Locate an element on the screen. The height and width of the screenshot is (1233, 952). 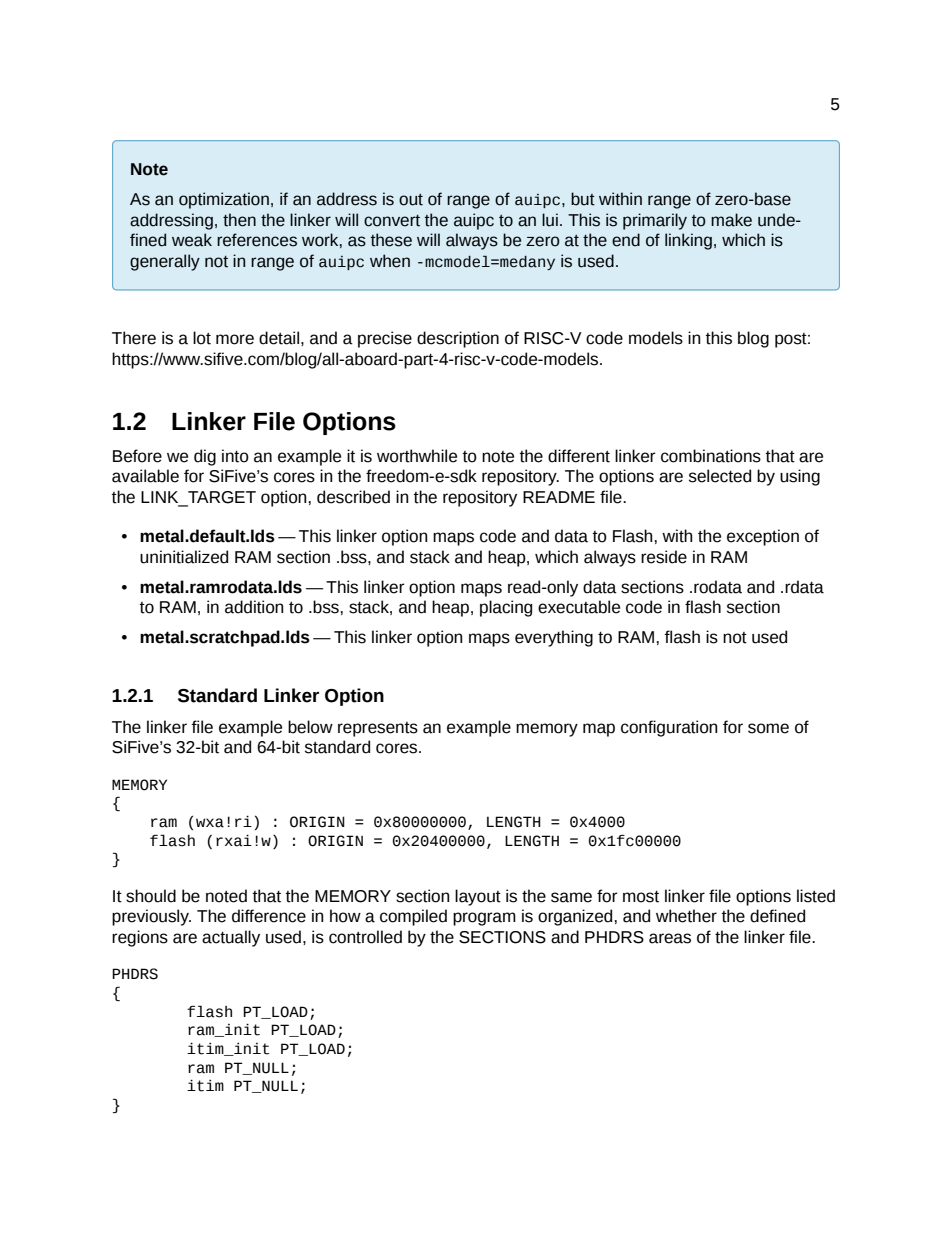
then is located at coordinates (239, 220).
